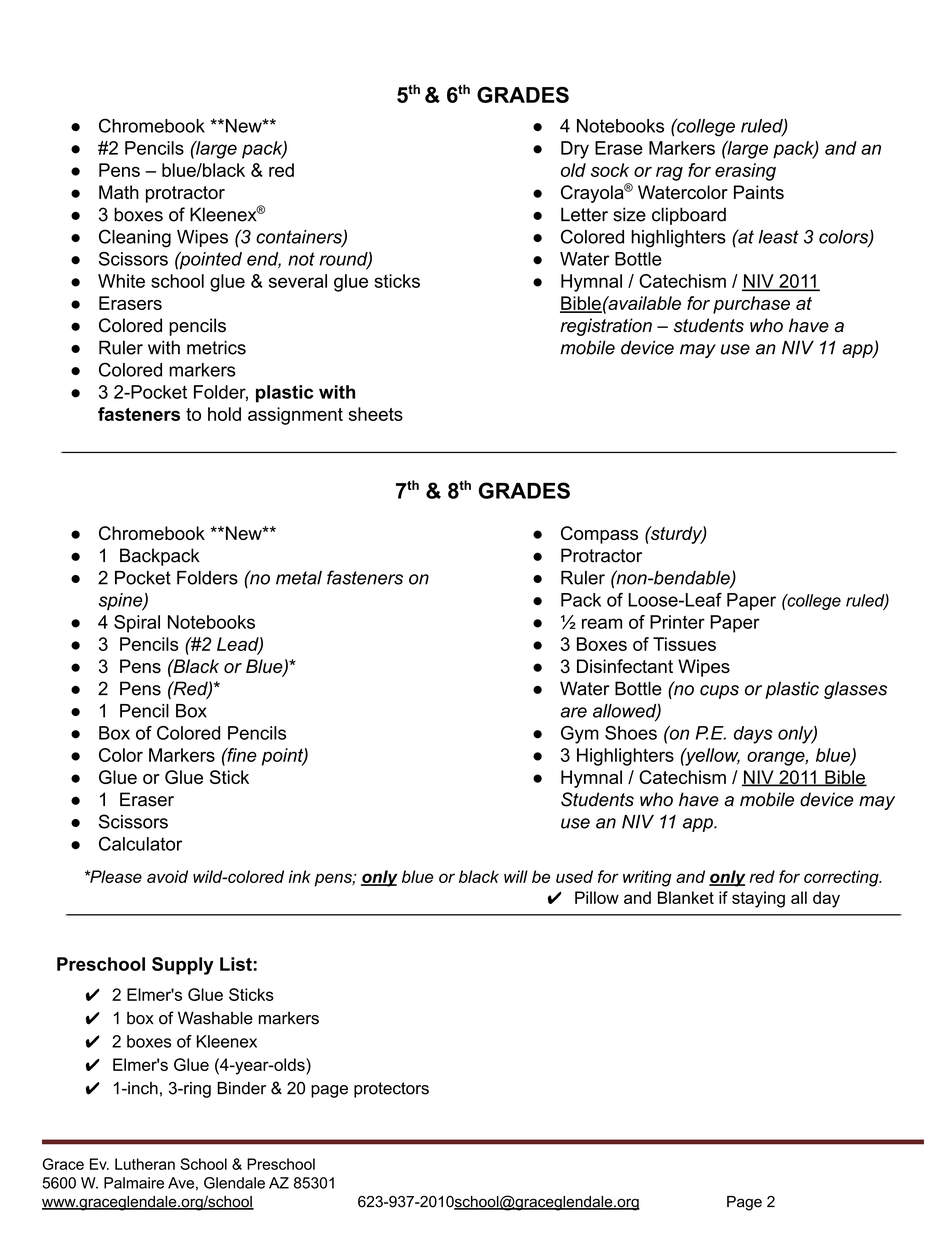  What do you see at coordinates (719, 692) in the screenshot?
I see `cups` at bounding box center [719, 692].
